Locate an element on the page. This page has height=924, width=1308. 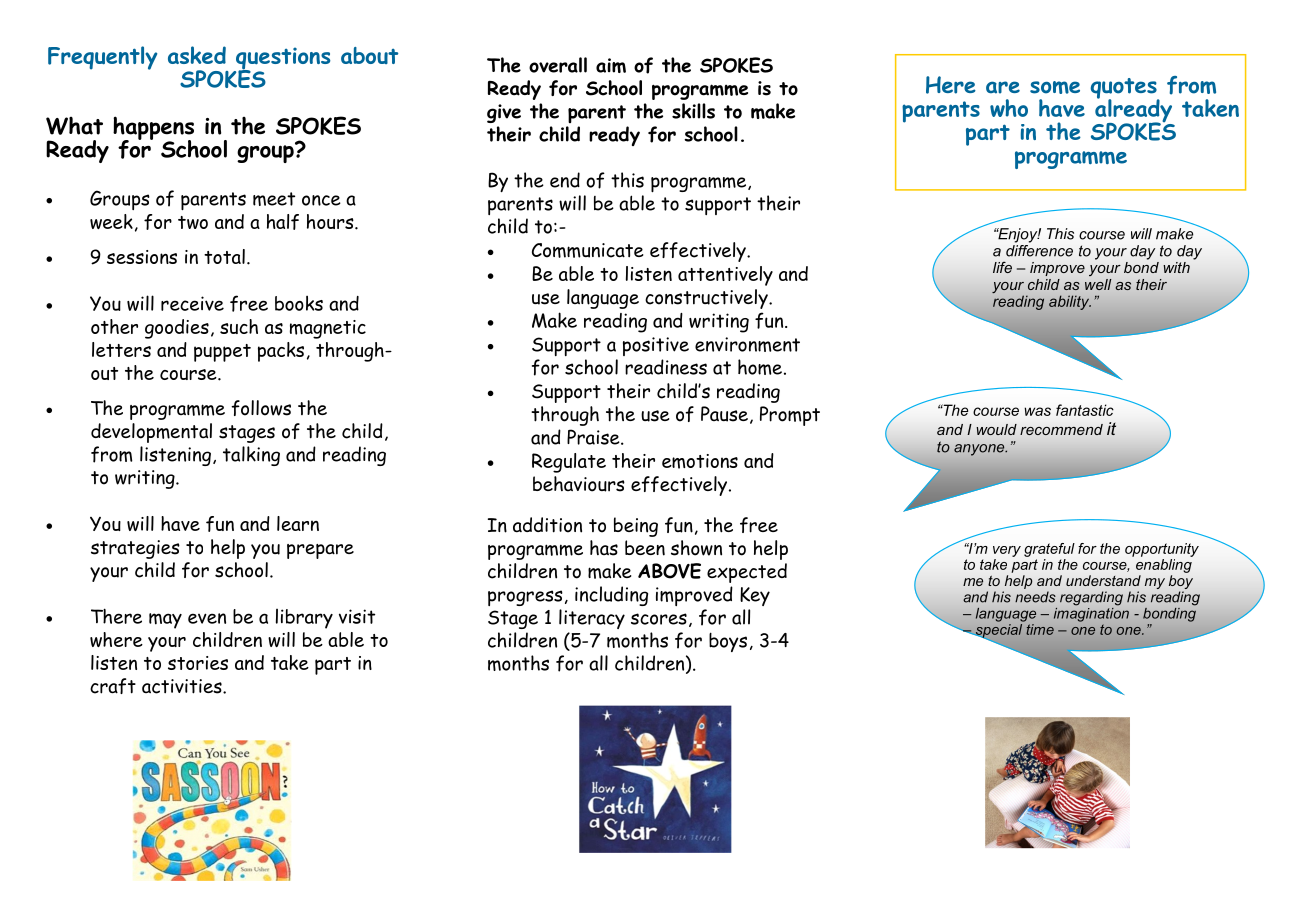
life is located at coordinates (1002, 267).
